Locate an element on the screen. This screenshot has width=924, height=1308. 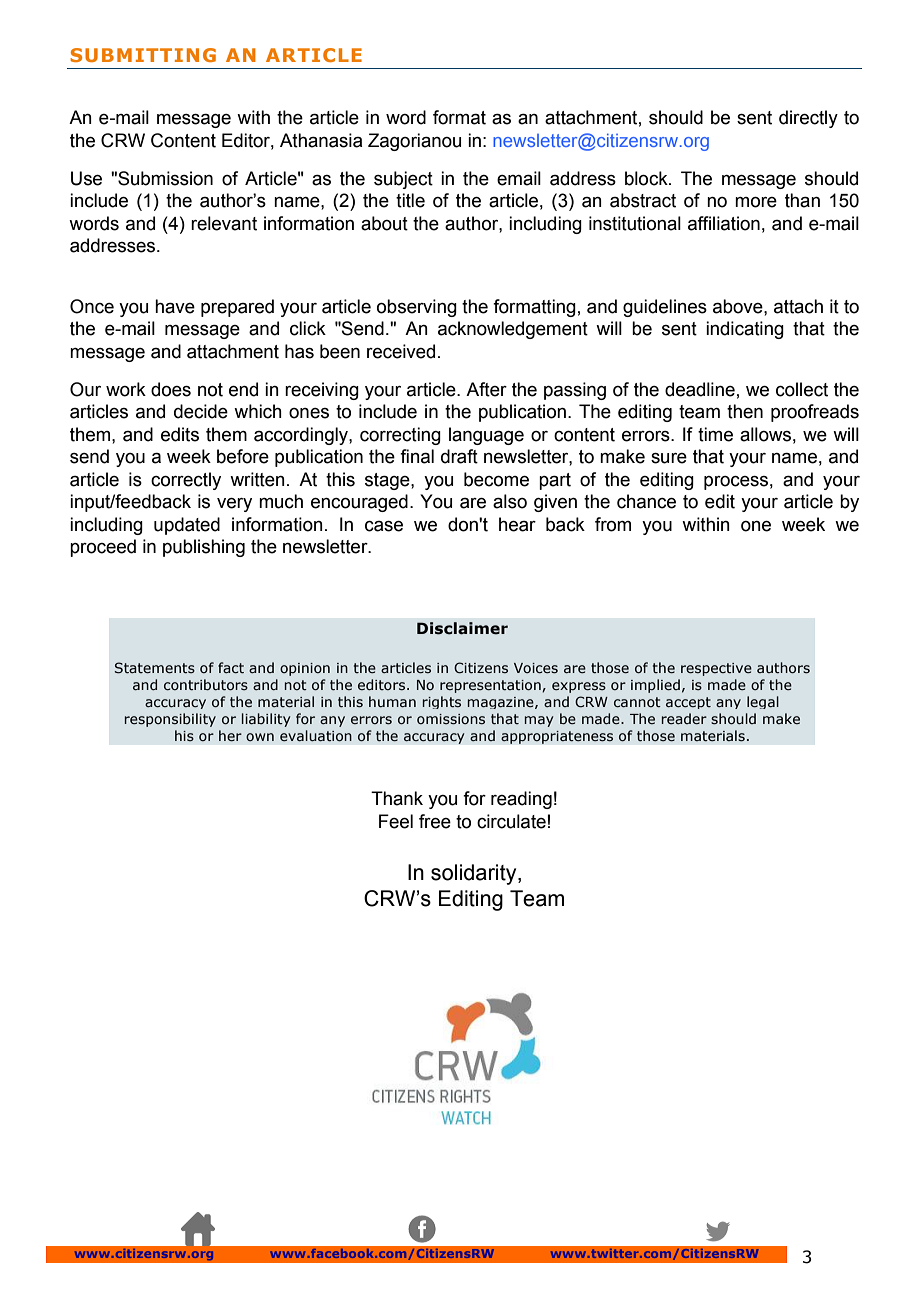
directly is located at coordinates (808, 119).
